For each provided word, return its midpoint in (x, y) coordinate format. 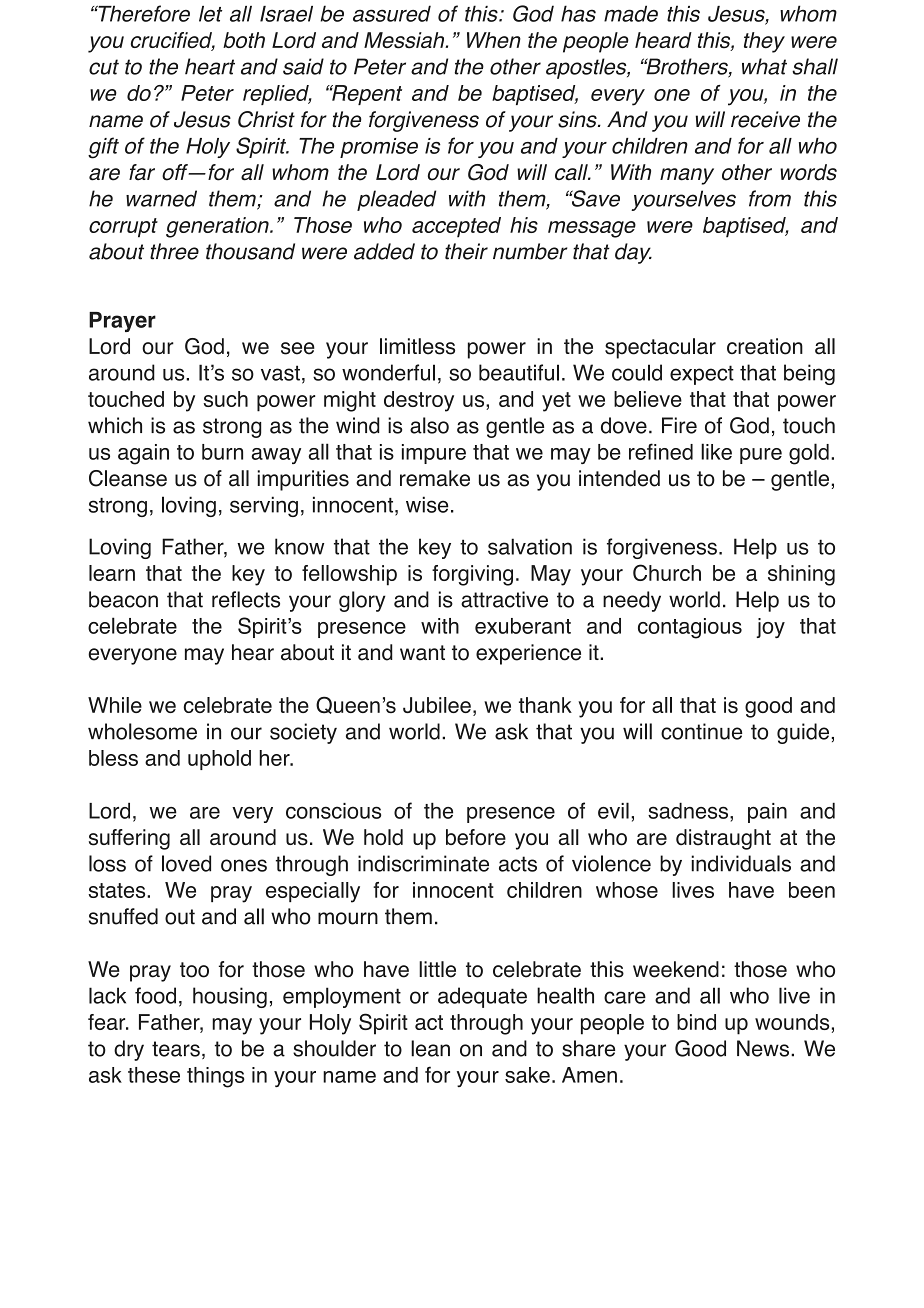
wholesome (142, 731)
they (764, 42)
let (210, 14)
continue (701, 731)
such (226, 399)
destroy (419, 401)
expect (702, 375)
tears (176, 1049)
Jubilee (437, 705)
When (494, 40)
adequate (482, 997)
